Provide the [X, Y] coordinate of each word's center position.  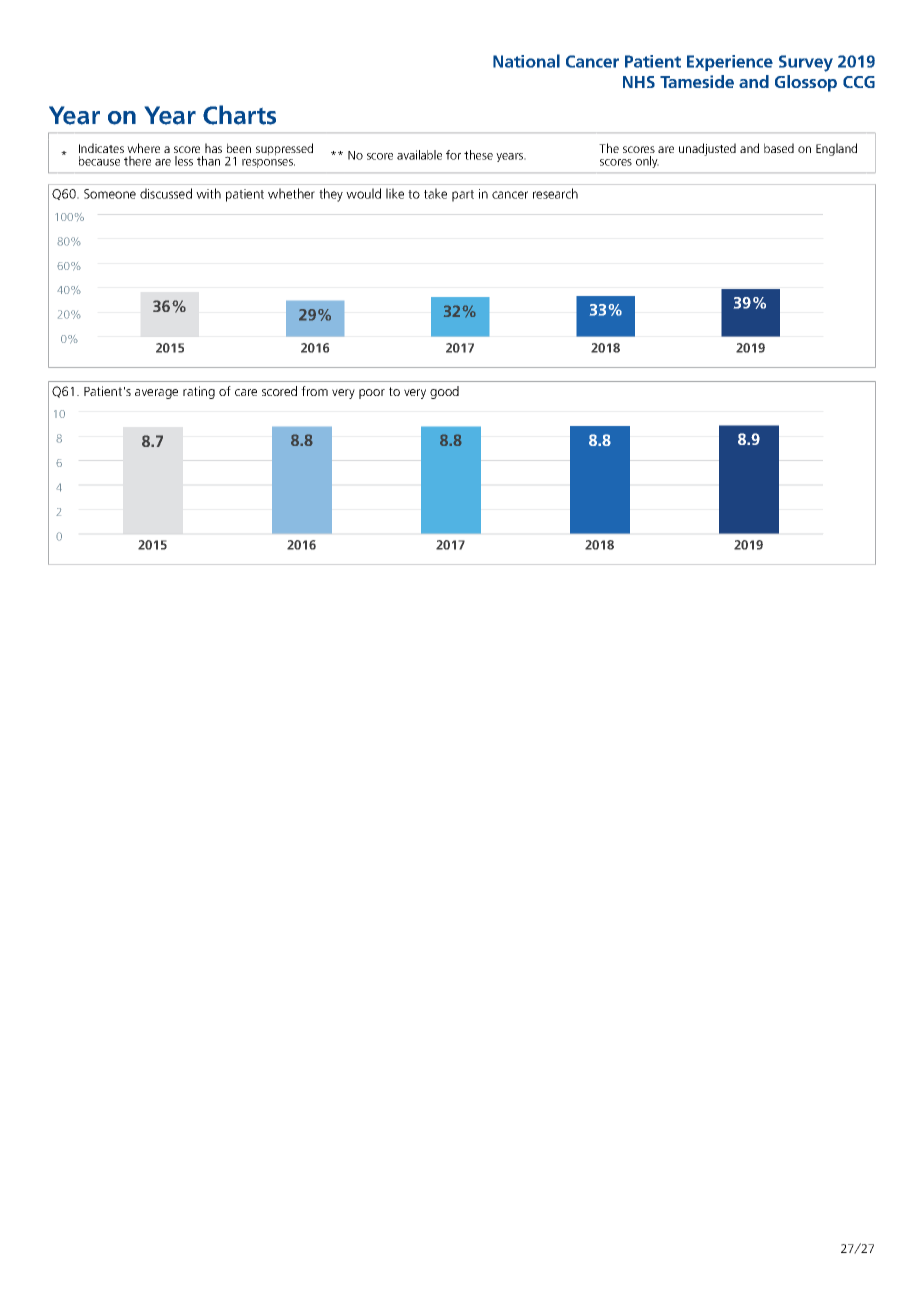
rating [199, 392]
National [526, 61]
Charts [239, 115]
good [444, 392]
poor [372, 394]
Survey [806, 63]
